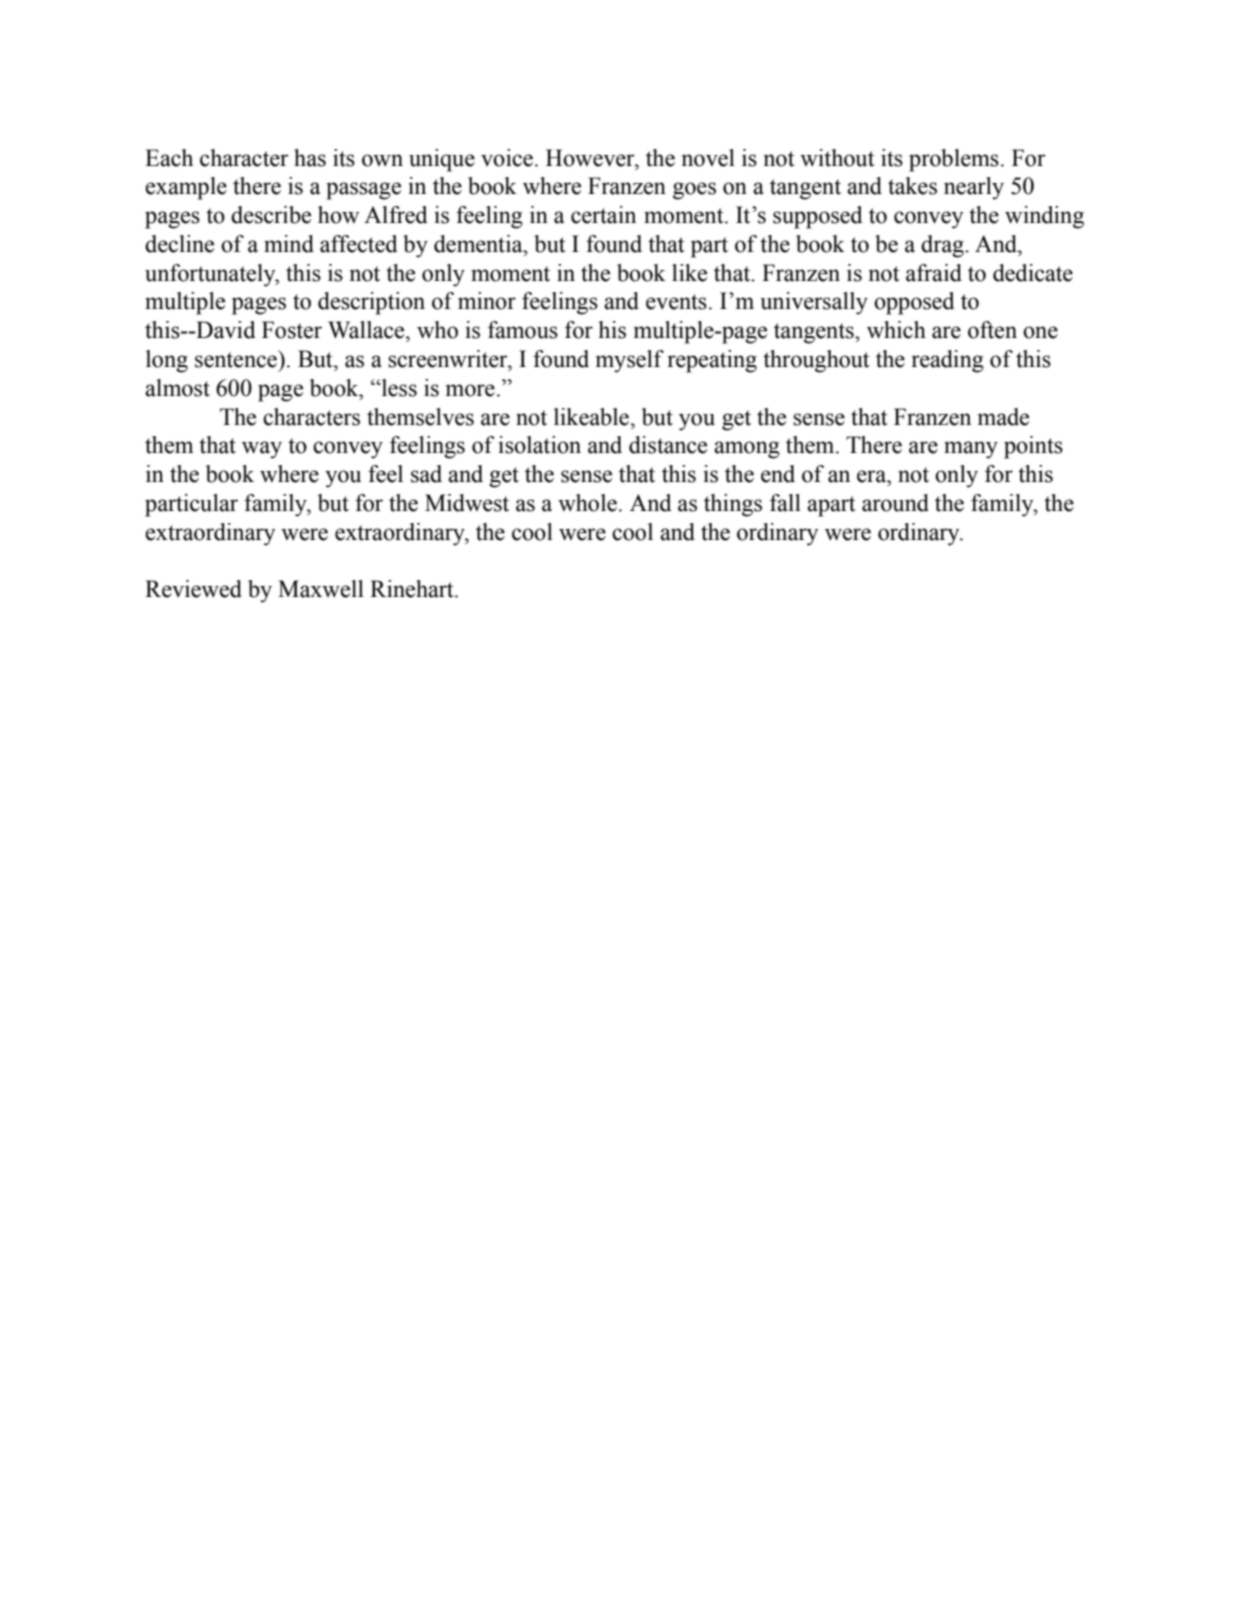 The height and width of the image is (1599, 1235). Describe the element at coordinates (591, 158) in the image. I see `However` at that location.
